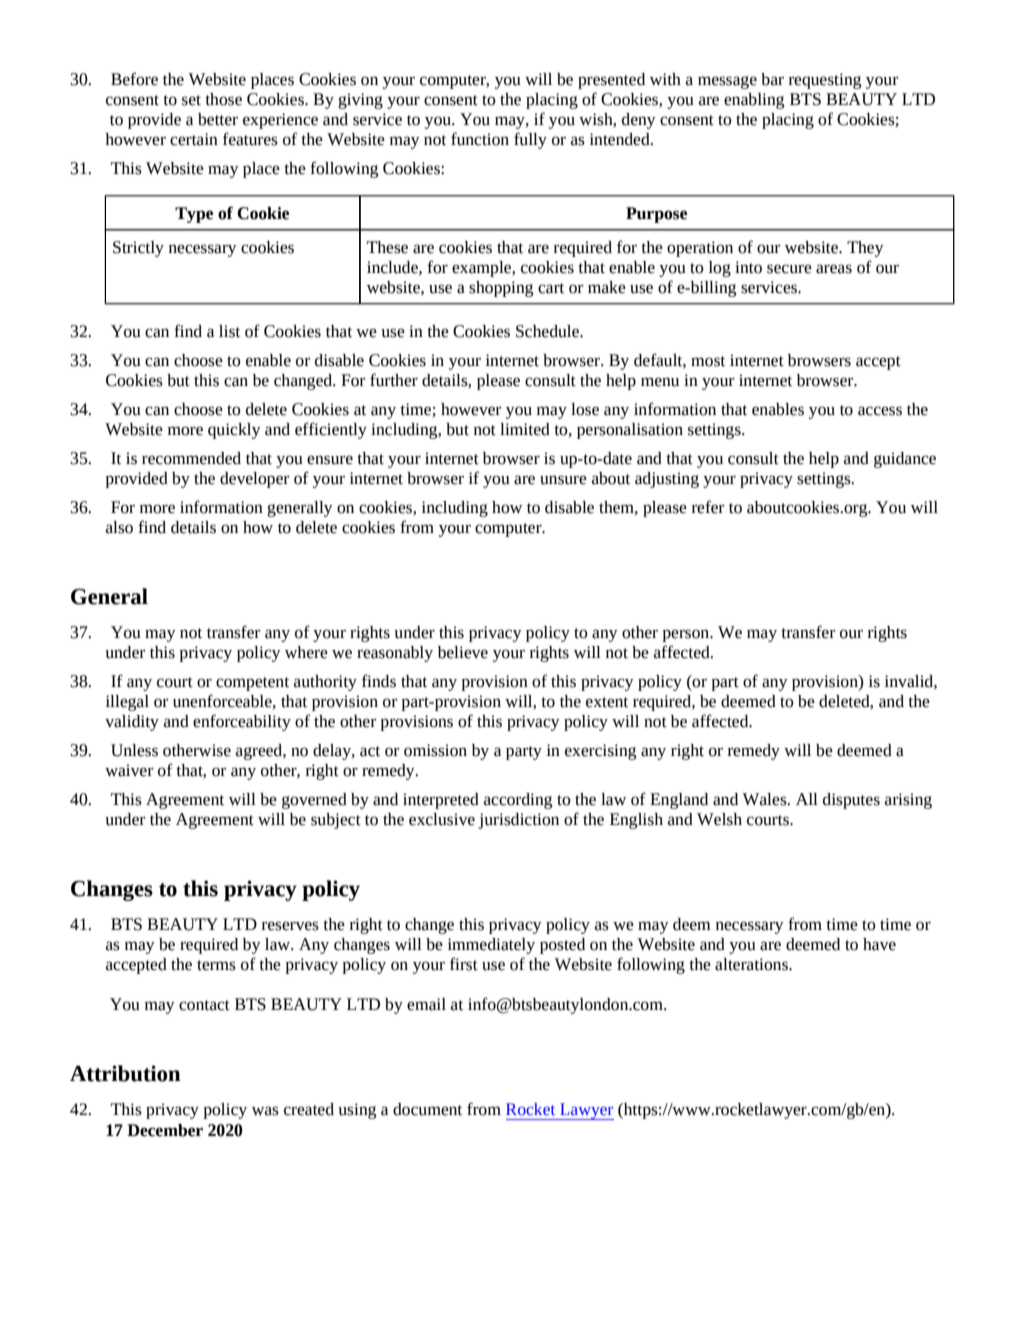 This document has width=1024, height=1325. What do you see at coordinates (825, 81) in the document?
I see `requesting` at bounding box center [825, 81].
